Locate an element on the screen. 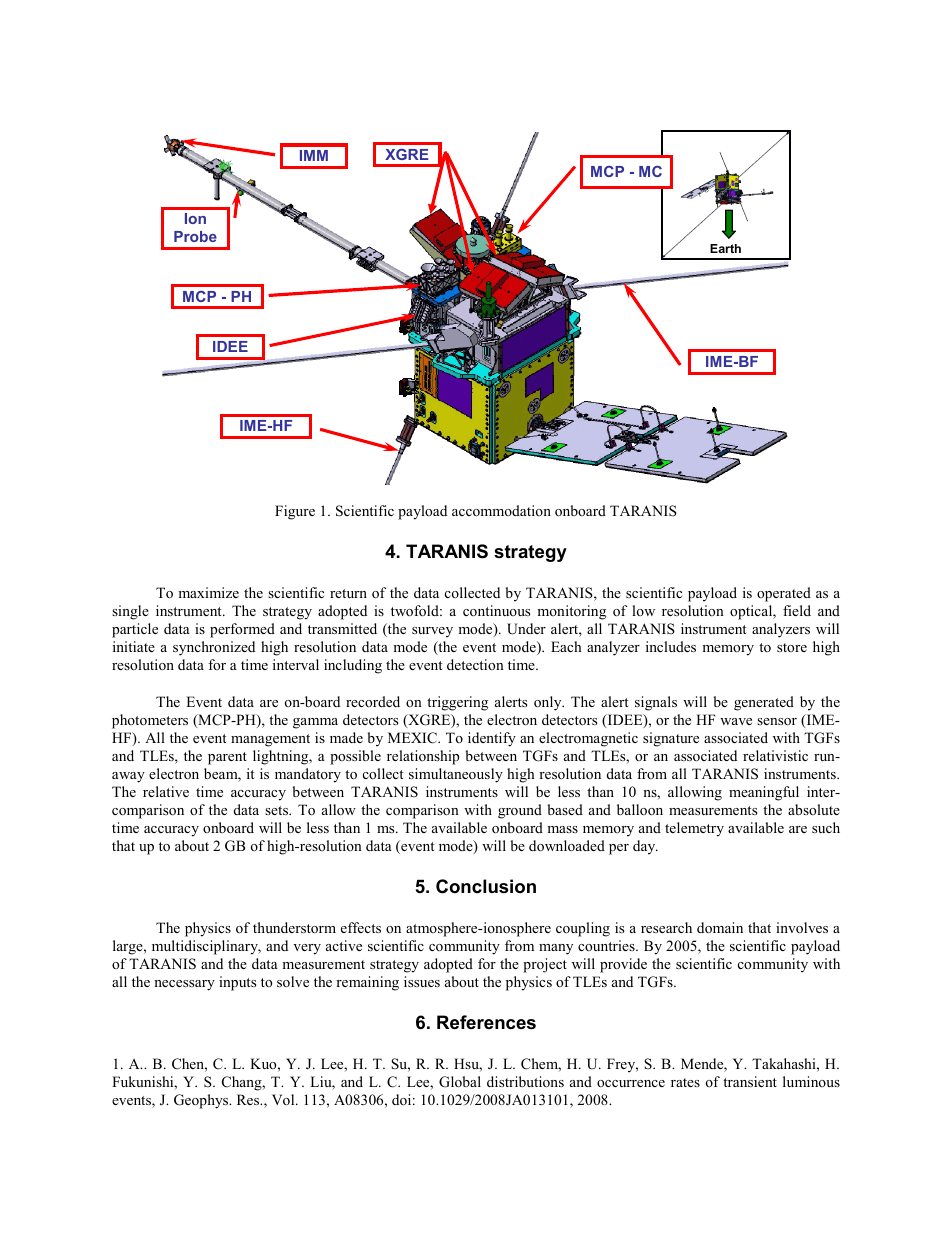 This screenshot has height=1233, width=952. Figure is located at coordinates (295, 512).
